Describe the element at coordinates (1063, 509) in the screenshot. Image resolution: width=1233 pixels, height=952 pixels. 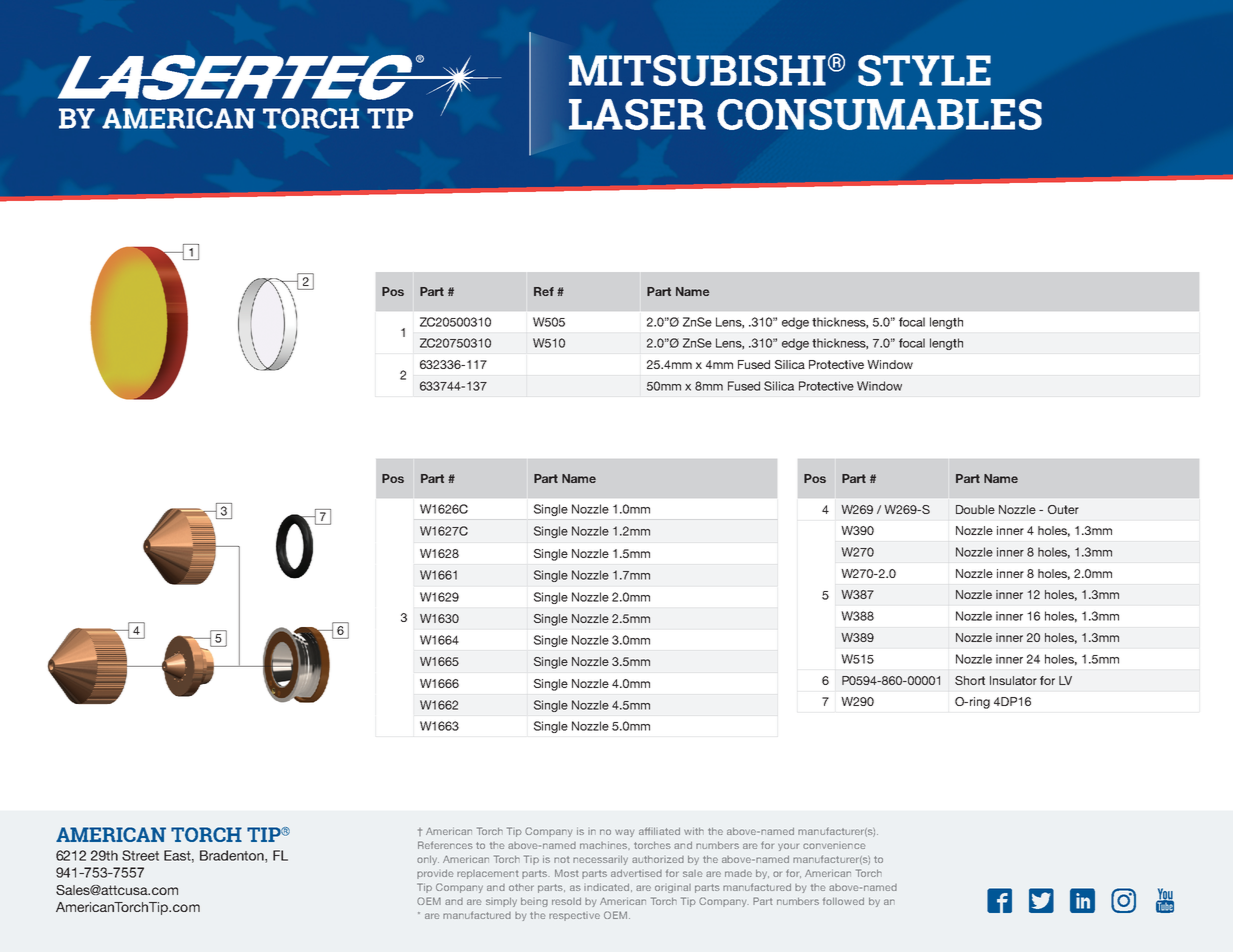
I see `Outer` at that location.
